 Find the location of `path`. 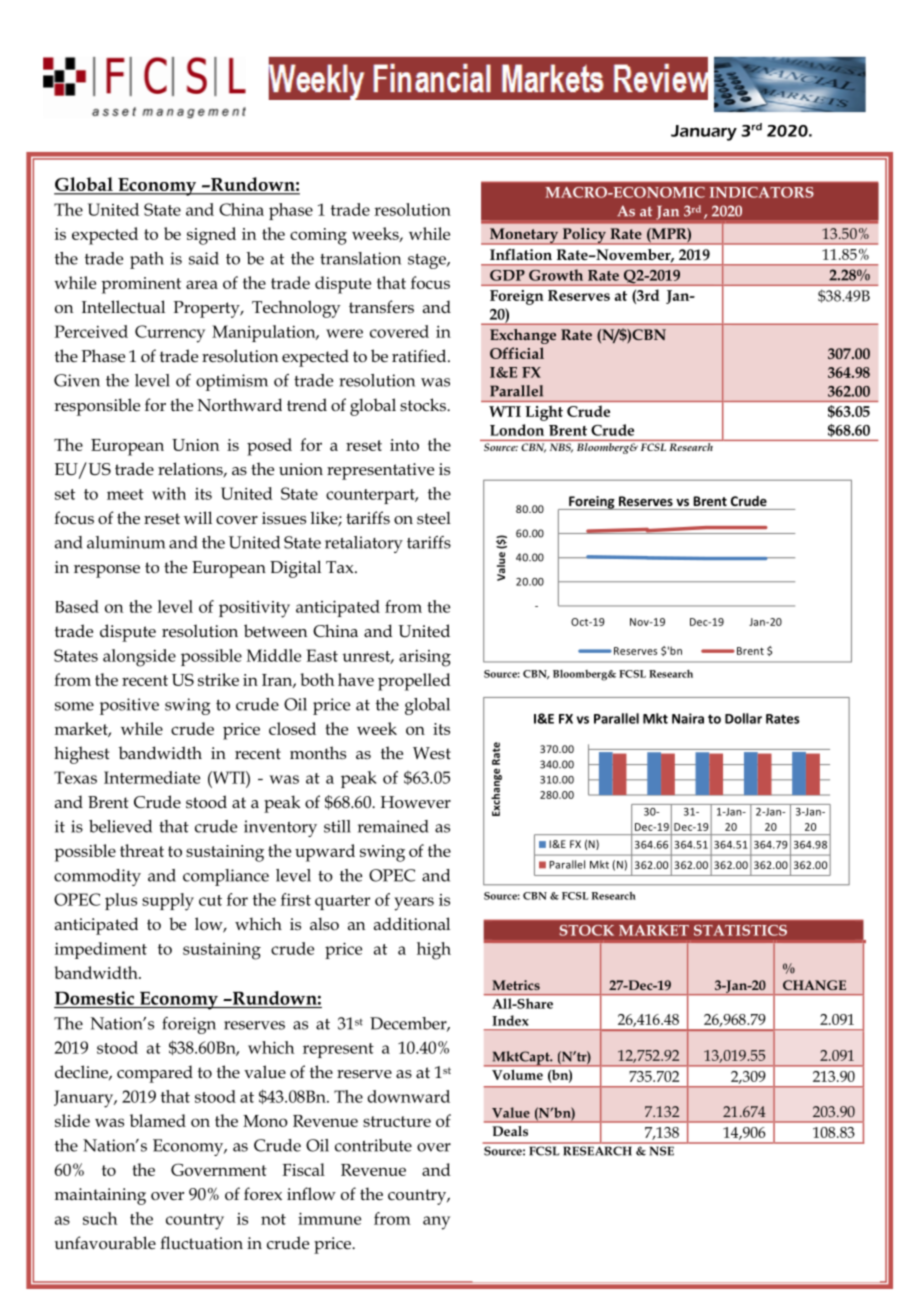

path is located at coordinates (147, 260).
